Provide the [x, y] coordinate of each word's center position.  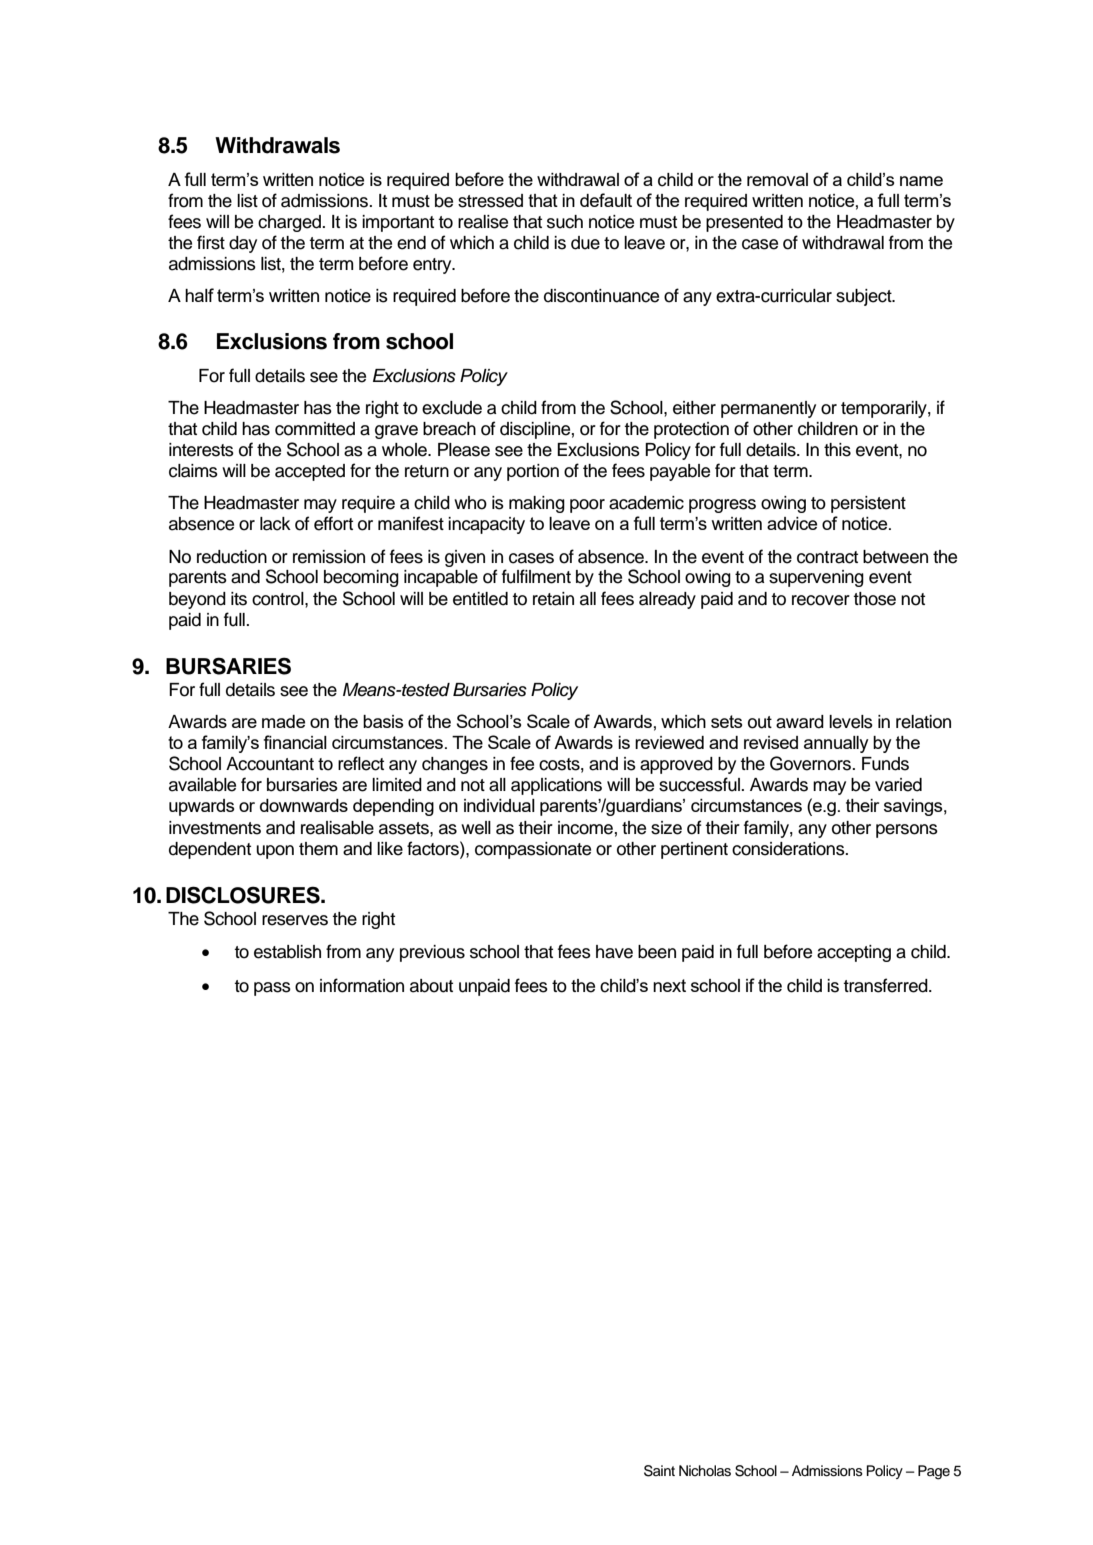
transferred [886, 985]
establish [287, 952]
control [279, 599]
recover [821, 600]
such [565, 222]
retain [553, 599]
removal [777, 179]
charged [290, 223]
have [614, 952]
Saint [659, 1471]
